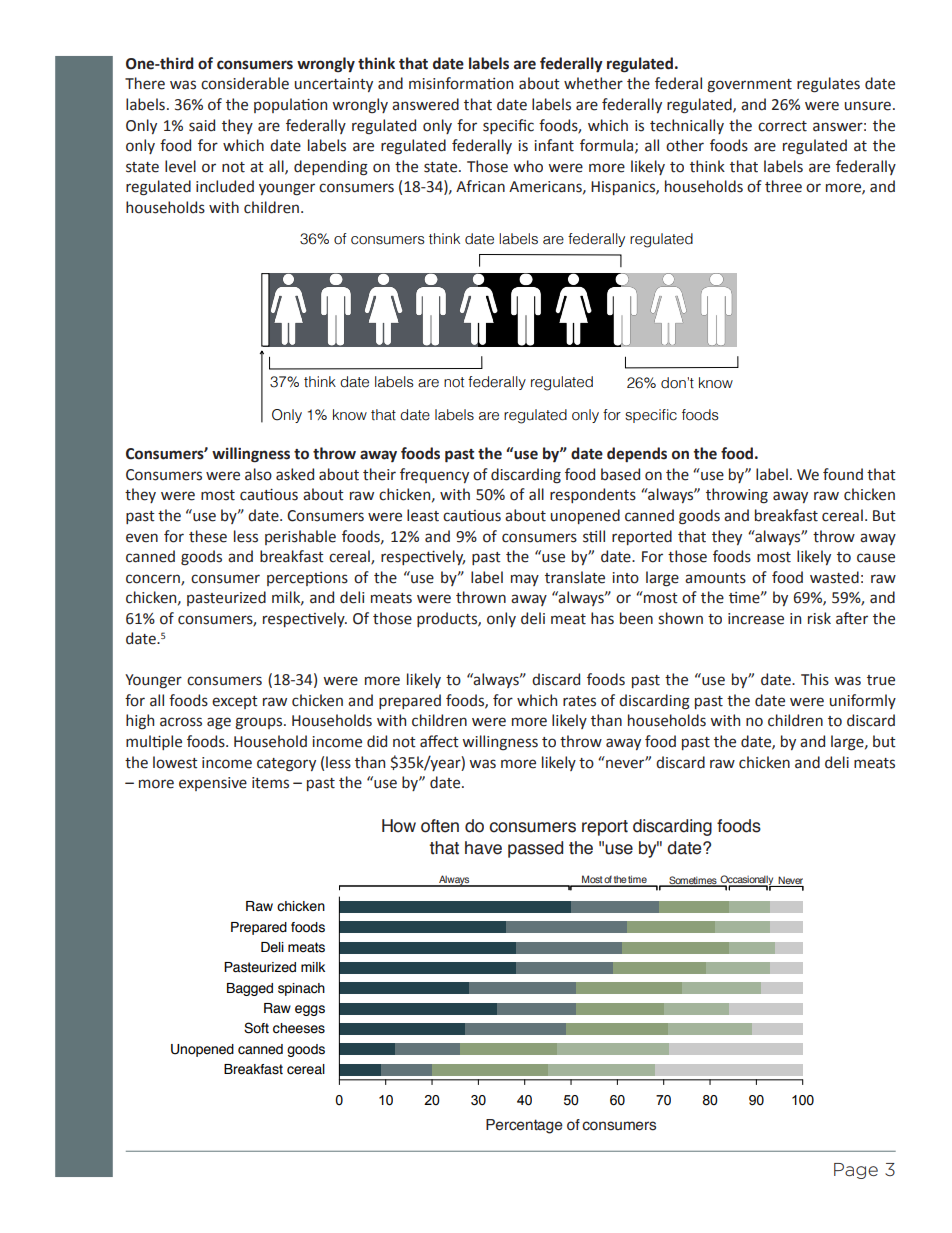  I want to click on frequency, so click(434, 475).
